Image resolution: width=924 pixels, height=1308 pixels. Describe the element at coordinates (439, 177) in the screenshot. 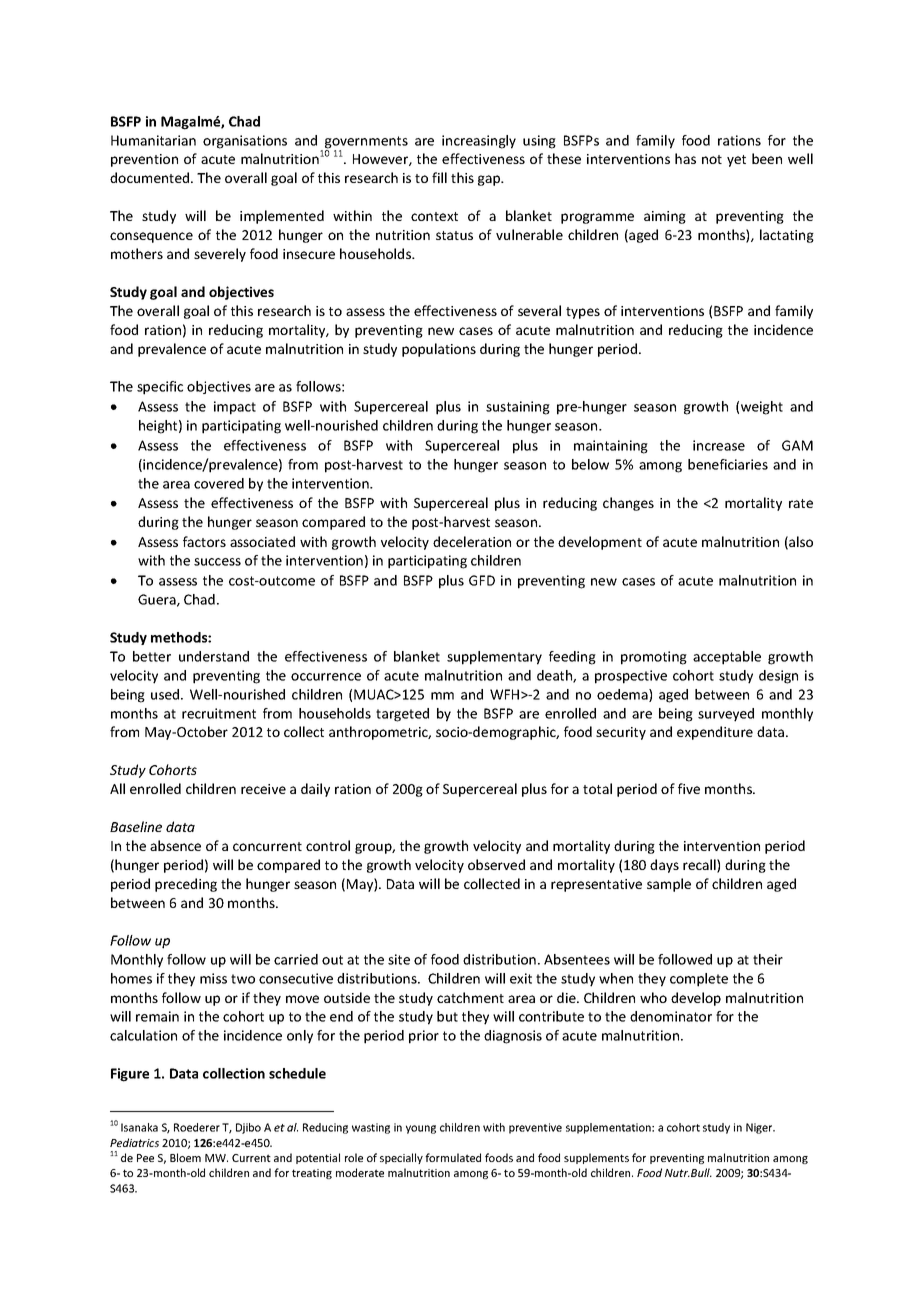

I see `fill` at that location.
